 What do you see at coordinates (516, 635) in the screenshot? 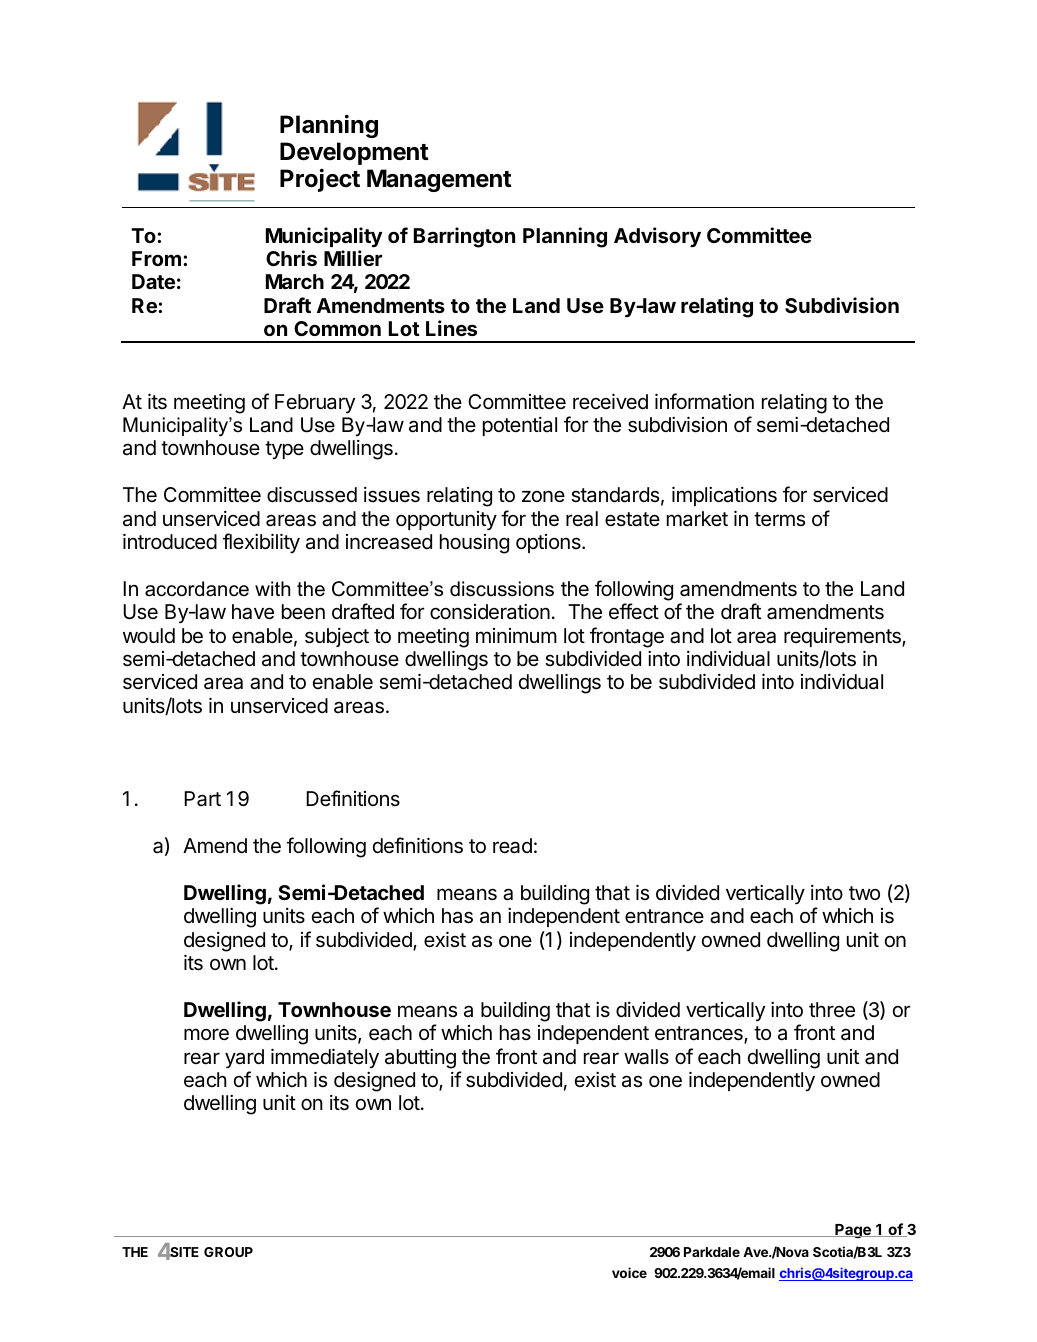
I see `minimum` at bounding box center [516, 635].
